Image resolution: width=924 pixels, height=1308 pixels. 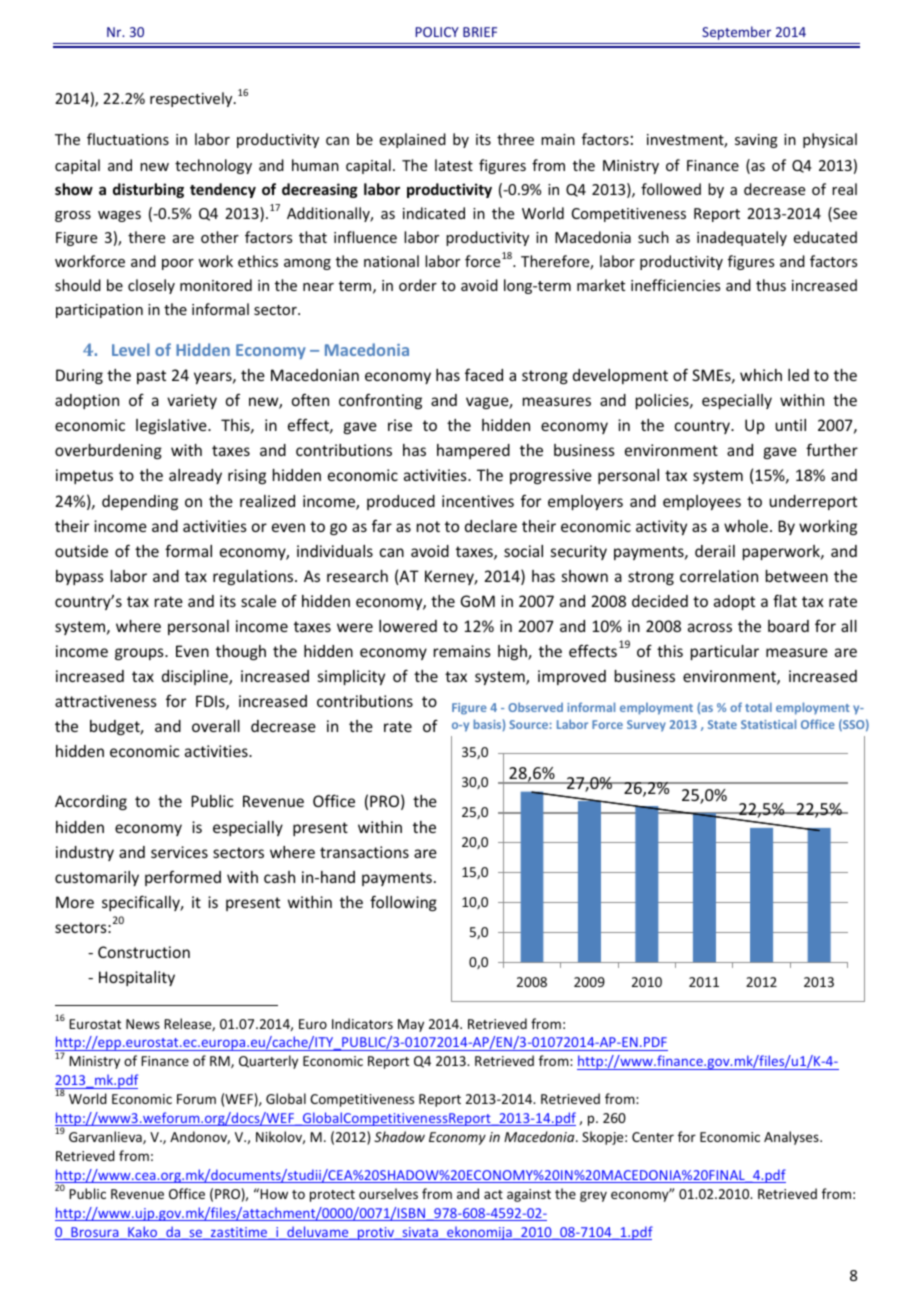 What do you see at coordinates (140, 654) in the document?
I see `groups` at bounding box center [140, 654].
